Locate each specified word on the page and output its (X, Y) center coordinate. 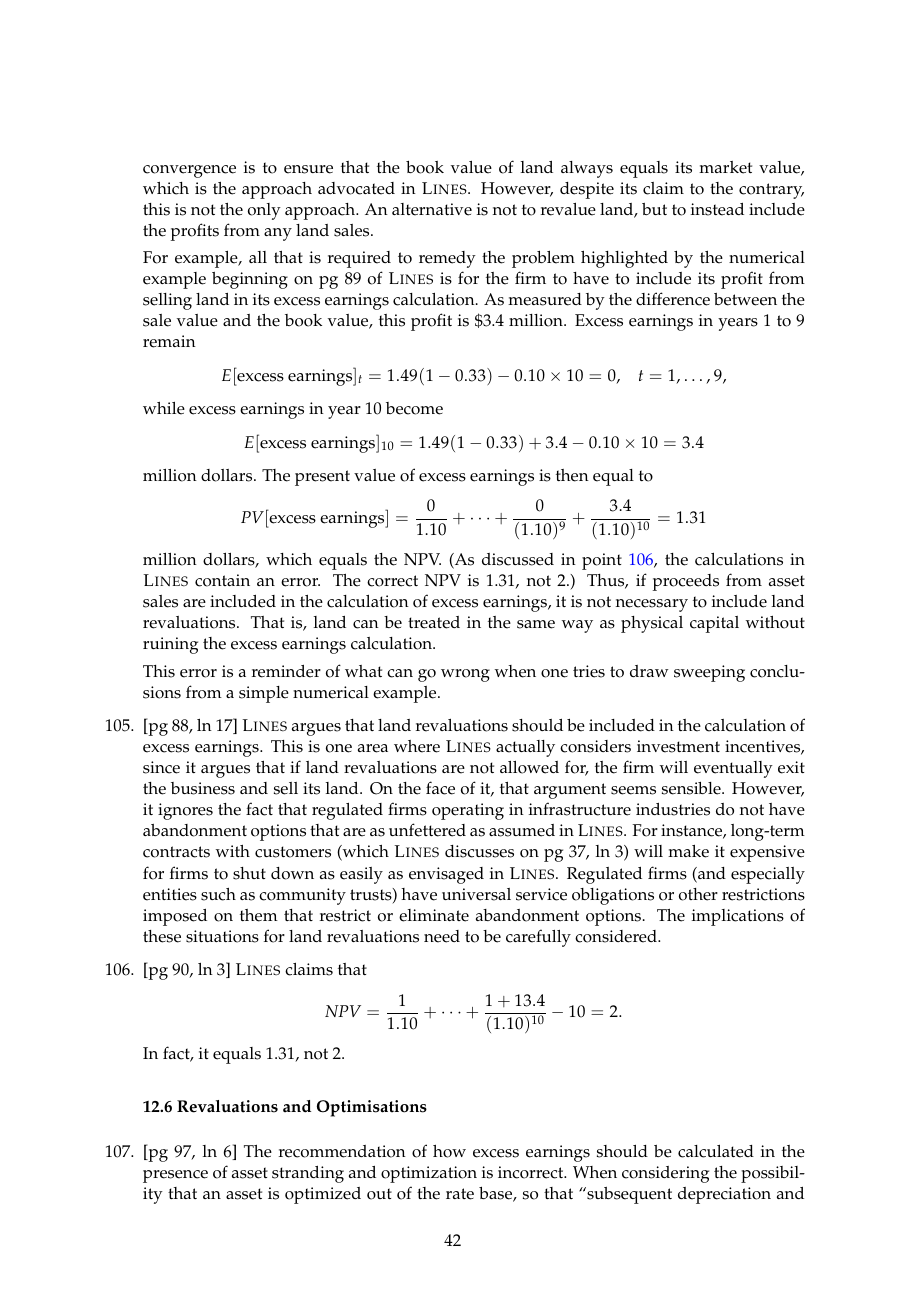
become (414, 408)
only (264, 211)
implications (738, 917)
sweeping (709, 673)
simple (264, 694)
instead (717, 209)
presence (175, 1176)
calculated (716, 1151)
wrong (465, 675)
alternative (432, 209)
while (164, 408)
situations (222, 936)
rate (460, 1194)
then (572, 475)
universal (476, 894)
